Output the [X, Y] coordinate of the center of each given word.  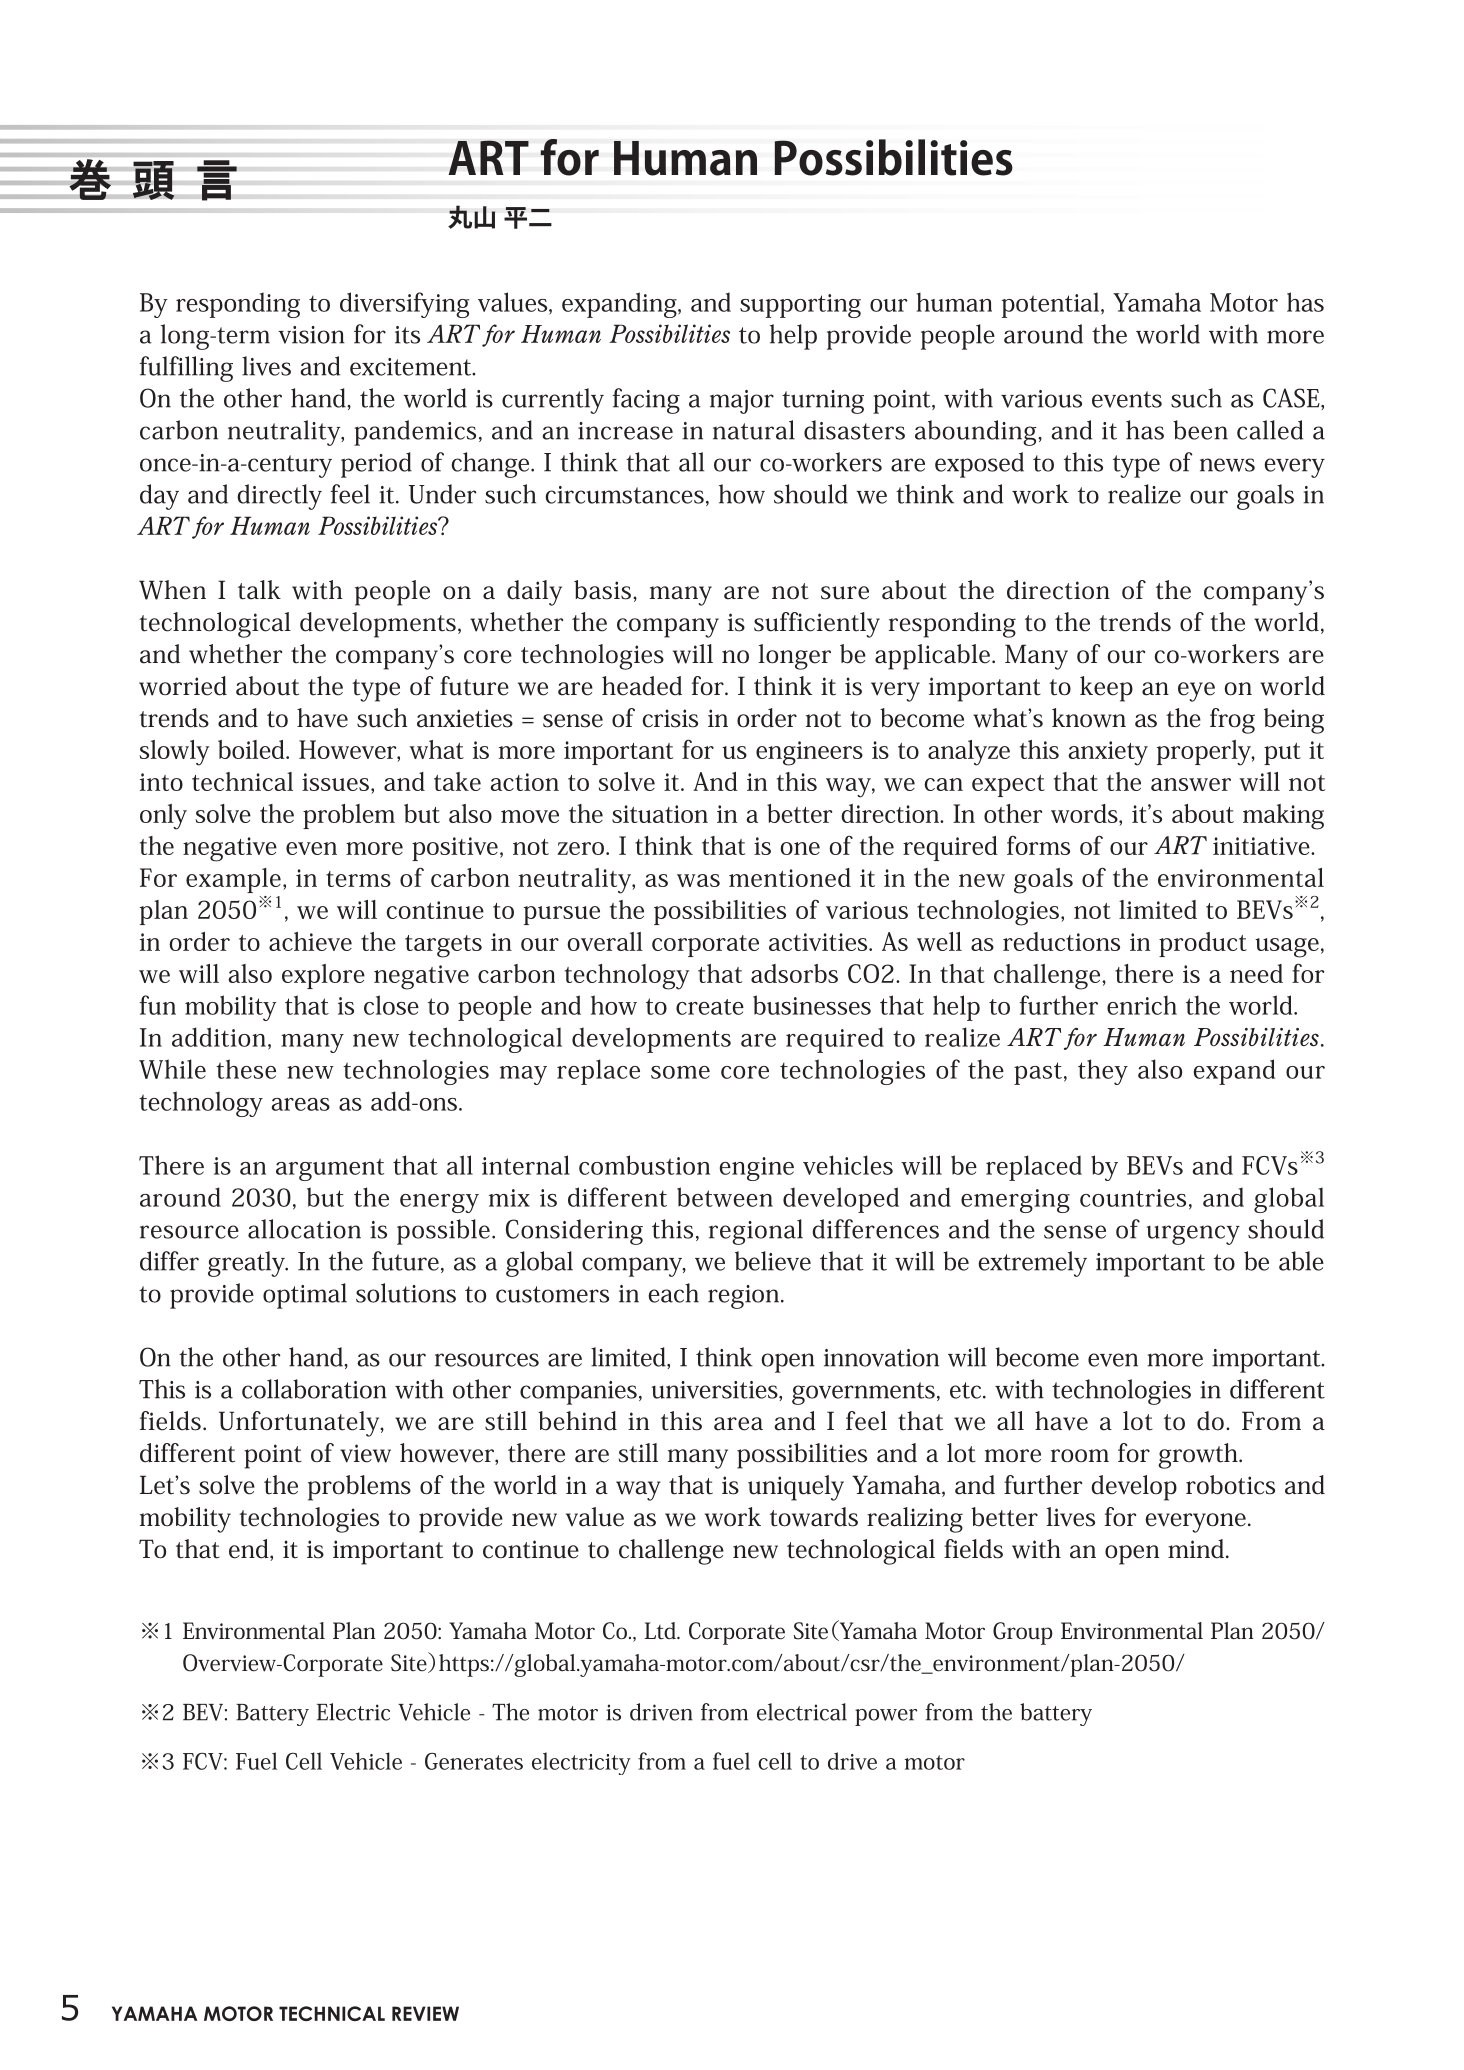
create [710, 1007]
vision [311, 335]
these [246, 1069]
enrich [1142, 1005]
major [742, 402]
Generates [474, 1761]
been [1200, 430]
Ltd [661, 1630]
